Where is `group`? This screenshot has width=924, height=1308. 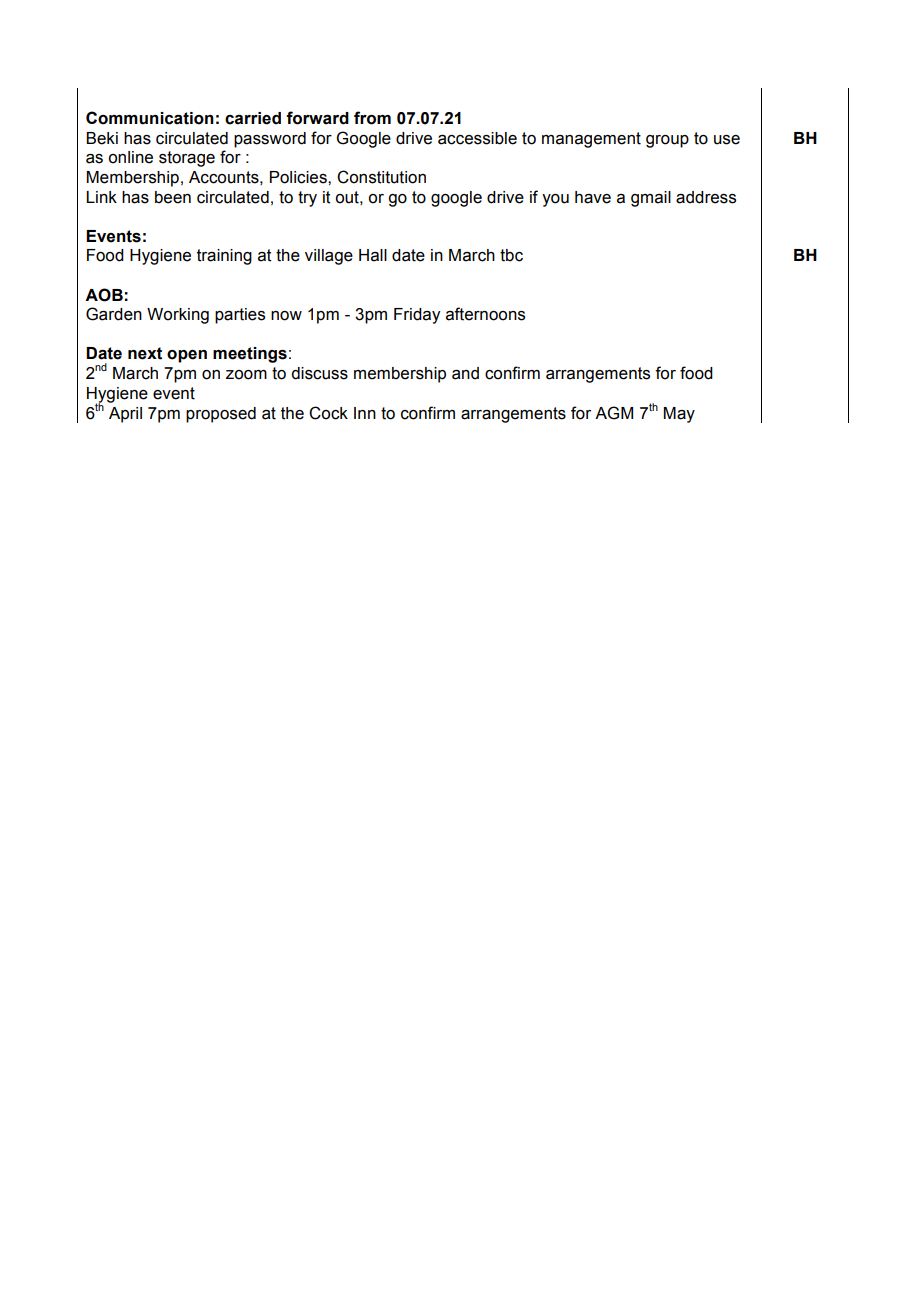
group is located at coordinates (667, 141).
